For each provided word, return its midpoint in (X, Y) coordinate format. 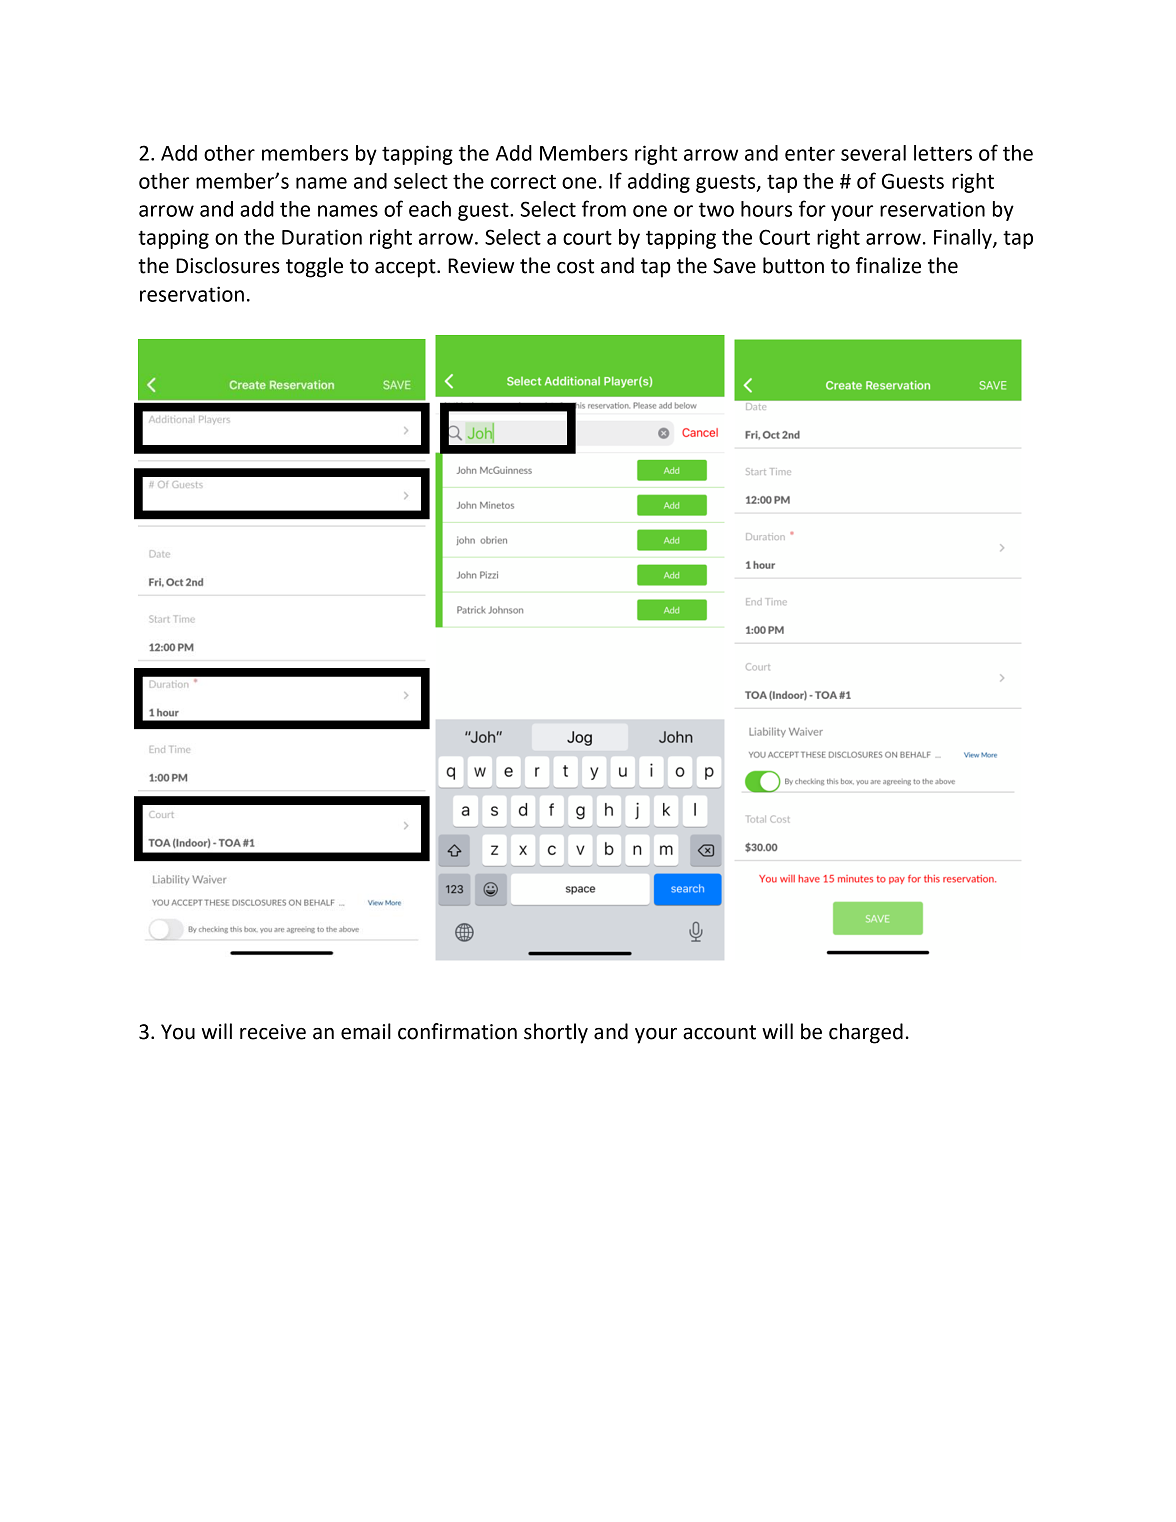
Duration (322, 237)
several (873, 153)
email (366, 1031)
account (719, 1032)
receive (273, 1032)
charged (866, 1033)
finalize (888, 265)
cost (575, 266)
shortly (556, 1033)
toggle (314, 267)
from (604, 208)
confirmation (457, 1031)
